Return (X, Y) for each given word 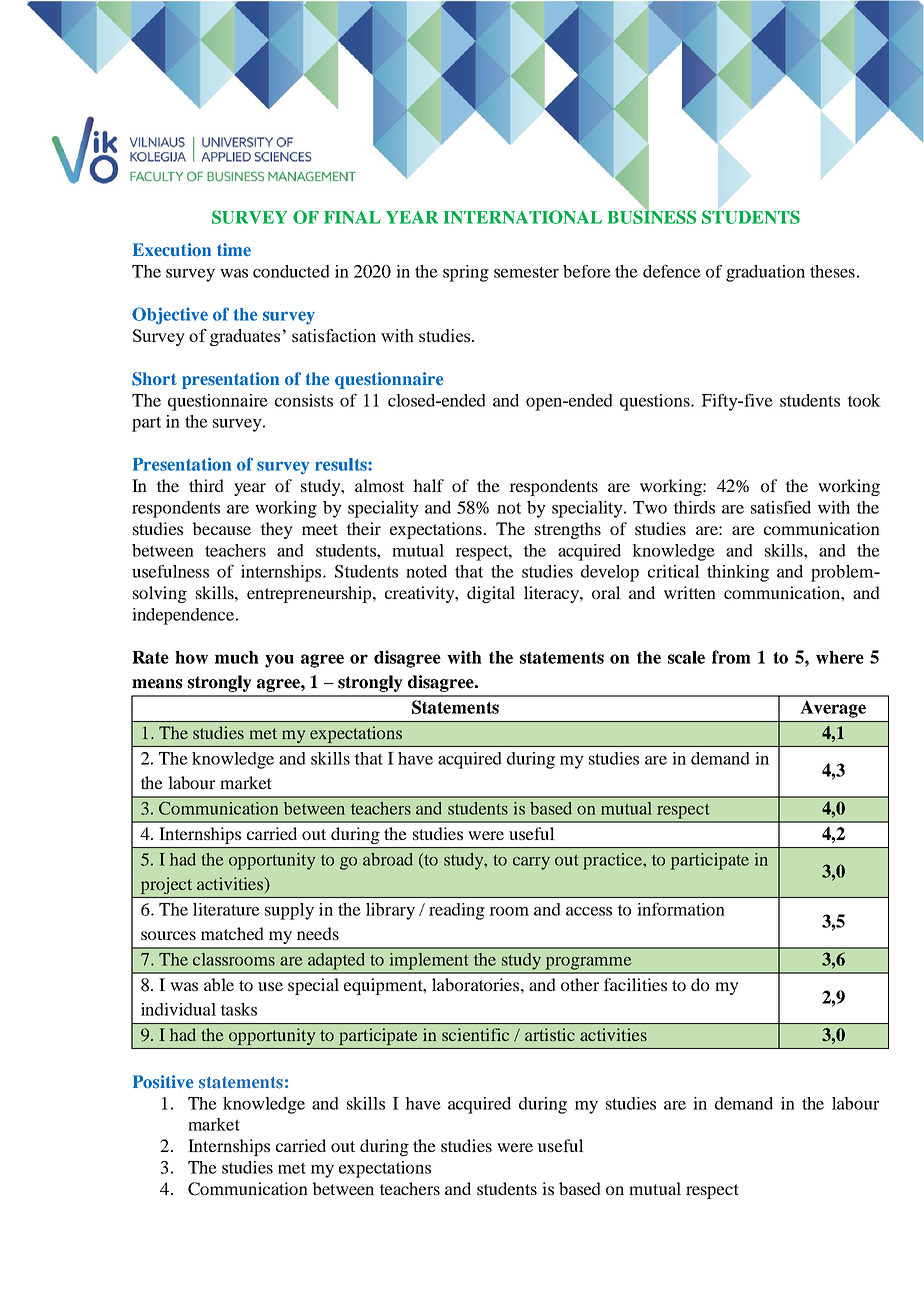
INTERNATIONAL (523, 217)
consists (304, 400)
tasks (238, 1009)
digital (491, 594)
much (237, 657)
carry (531, 863)
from (731, 657)
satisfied (781, 507)
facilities (635, 984)
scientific (475, 1034)
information (681, 909)
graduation (765, 273)
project (166, 885)
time (234, 249)
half (428, 485)
